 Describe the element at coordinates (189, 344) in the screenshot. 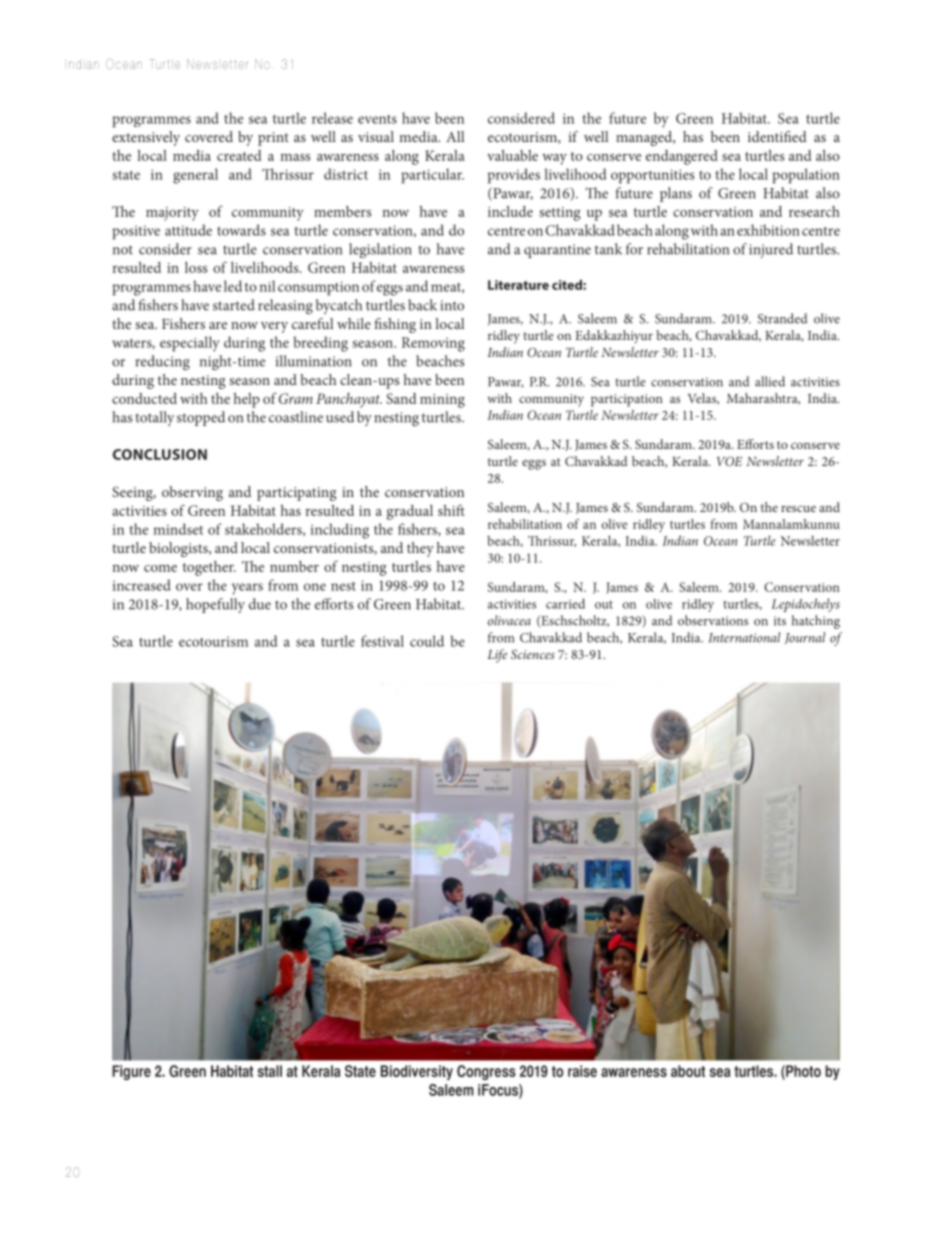

I see `especially` at that location.
